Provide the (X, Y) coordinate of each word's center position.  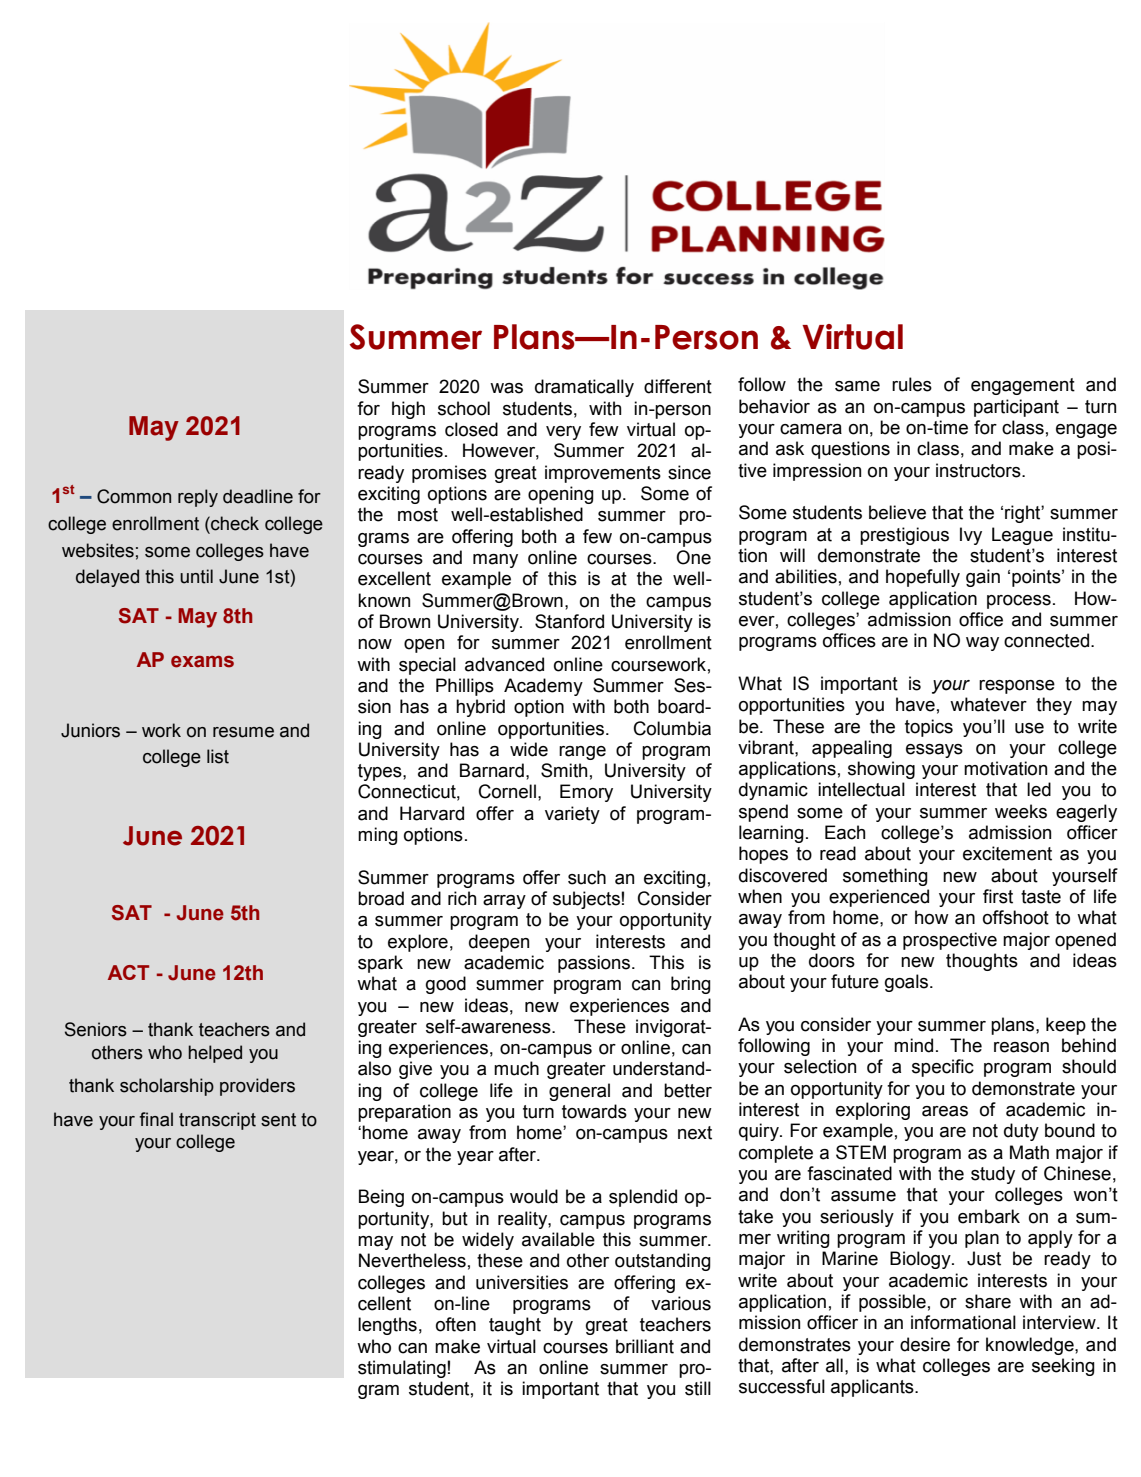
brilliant (645, 1346)
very (563, 433)
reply (198, 498)
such (587, 877)
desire (925, 1344)
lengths (387, 1326)
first (998, 896)
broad (381, 898)
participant (1016, 408)
